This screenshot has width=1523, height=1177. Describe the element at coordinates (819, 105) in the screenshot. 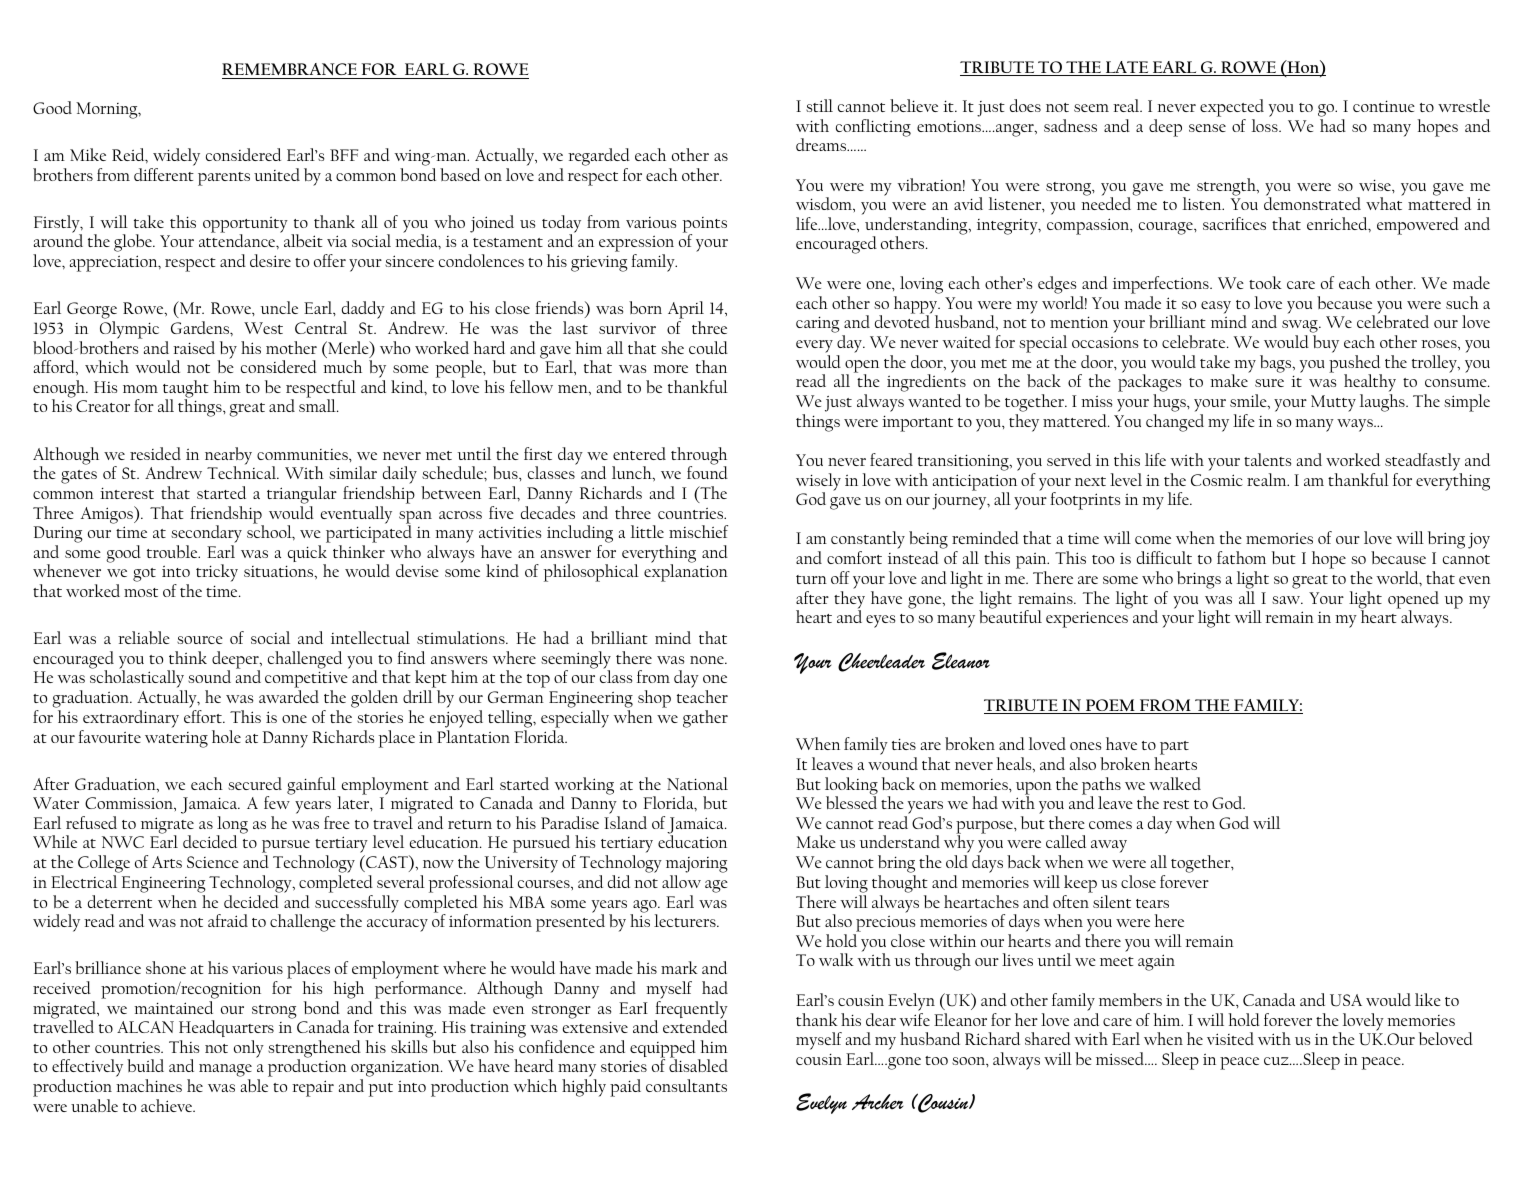

I see `still` at that location.
